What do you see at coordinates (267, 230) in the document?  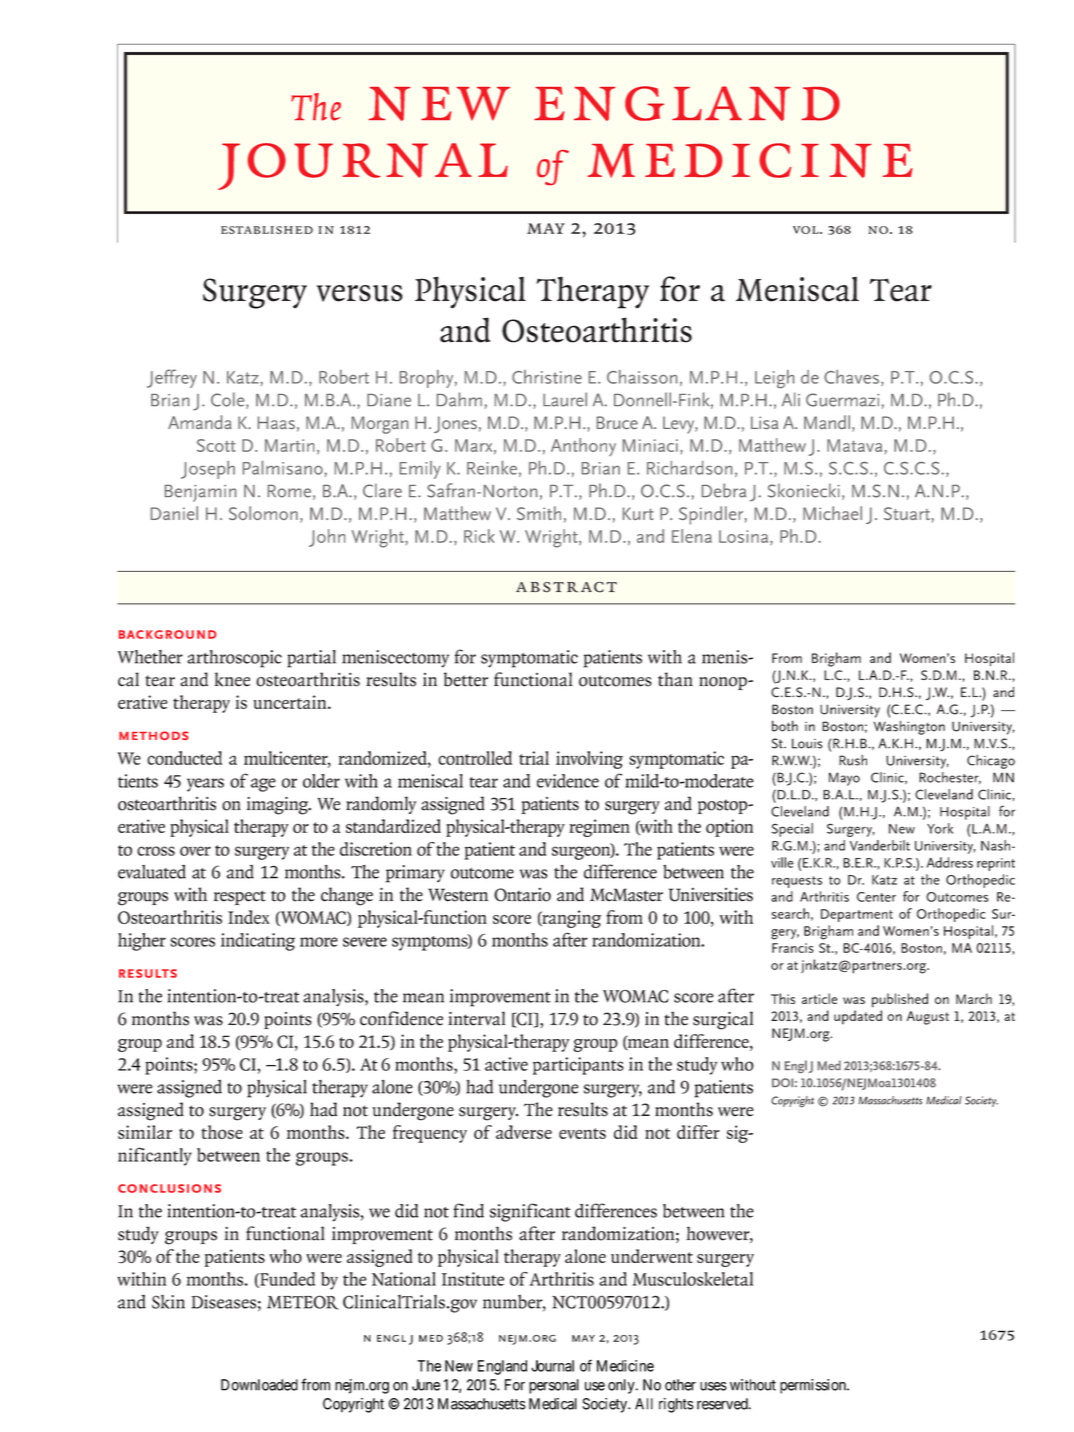 I see `established` at bounding box center [267, 230].
